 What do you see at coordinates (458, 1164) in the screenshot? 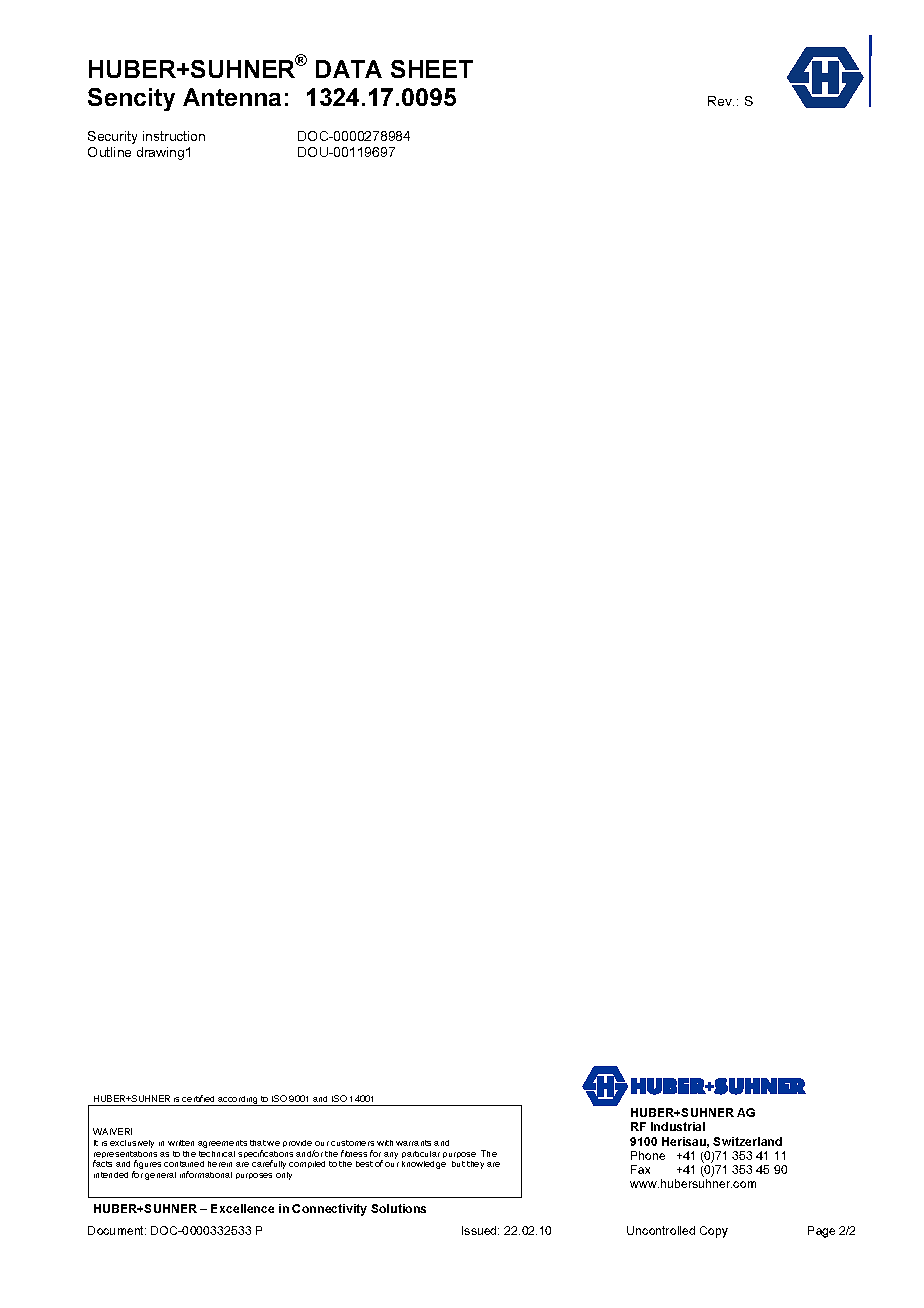
I see `but` at bounding box center [458, 1164].
